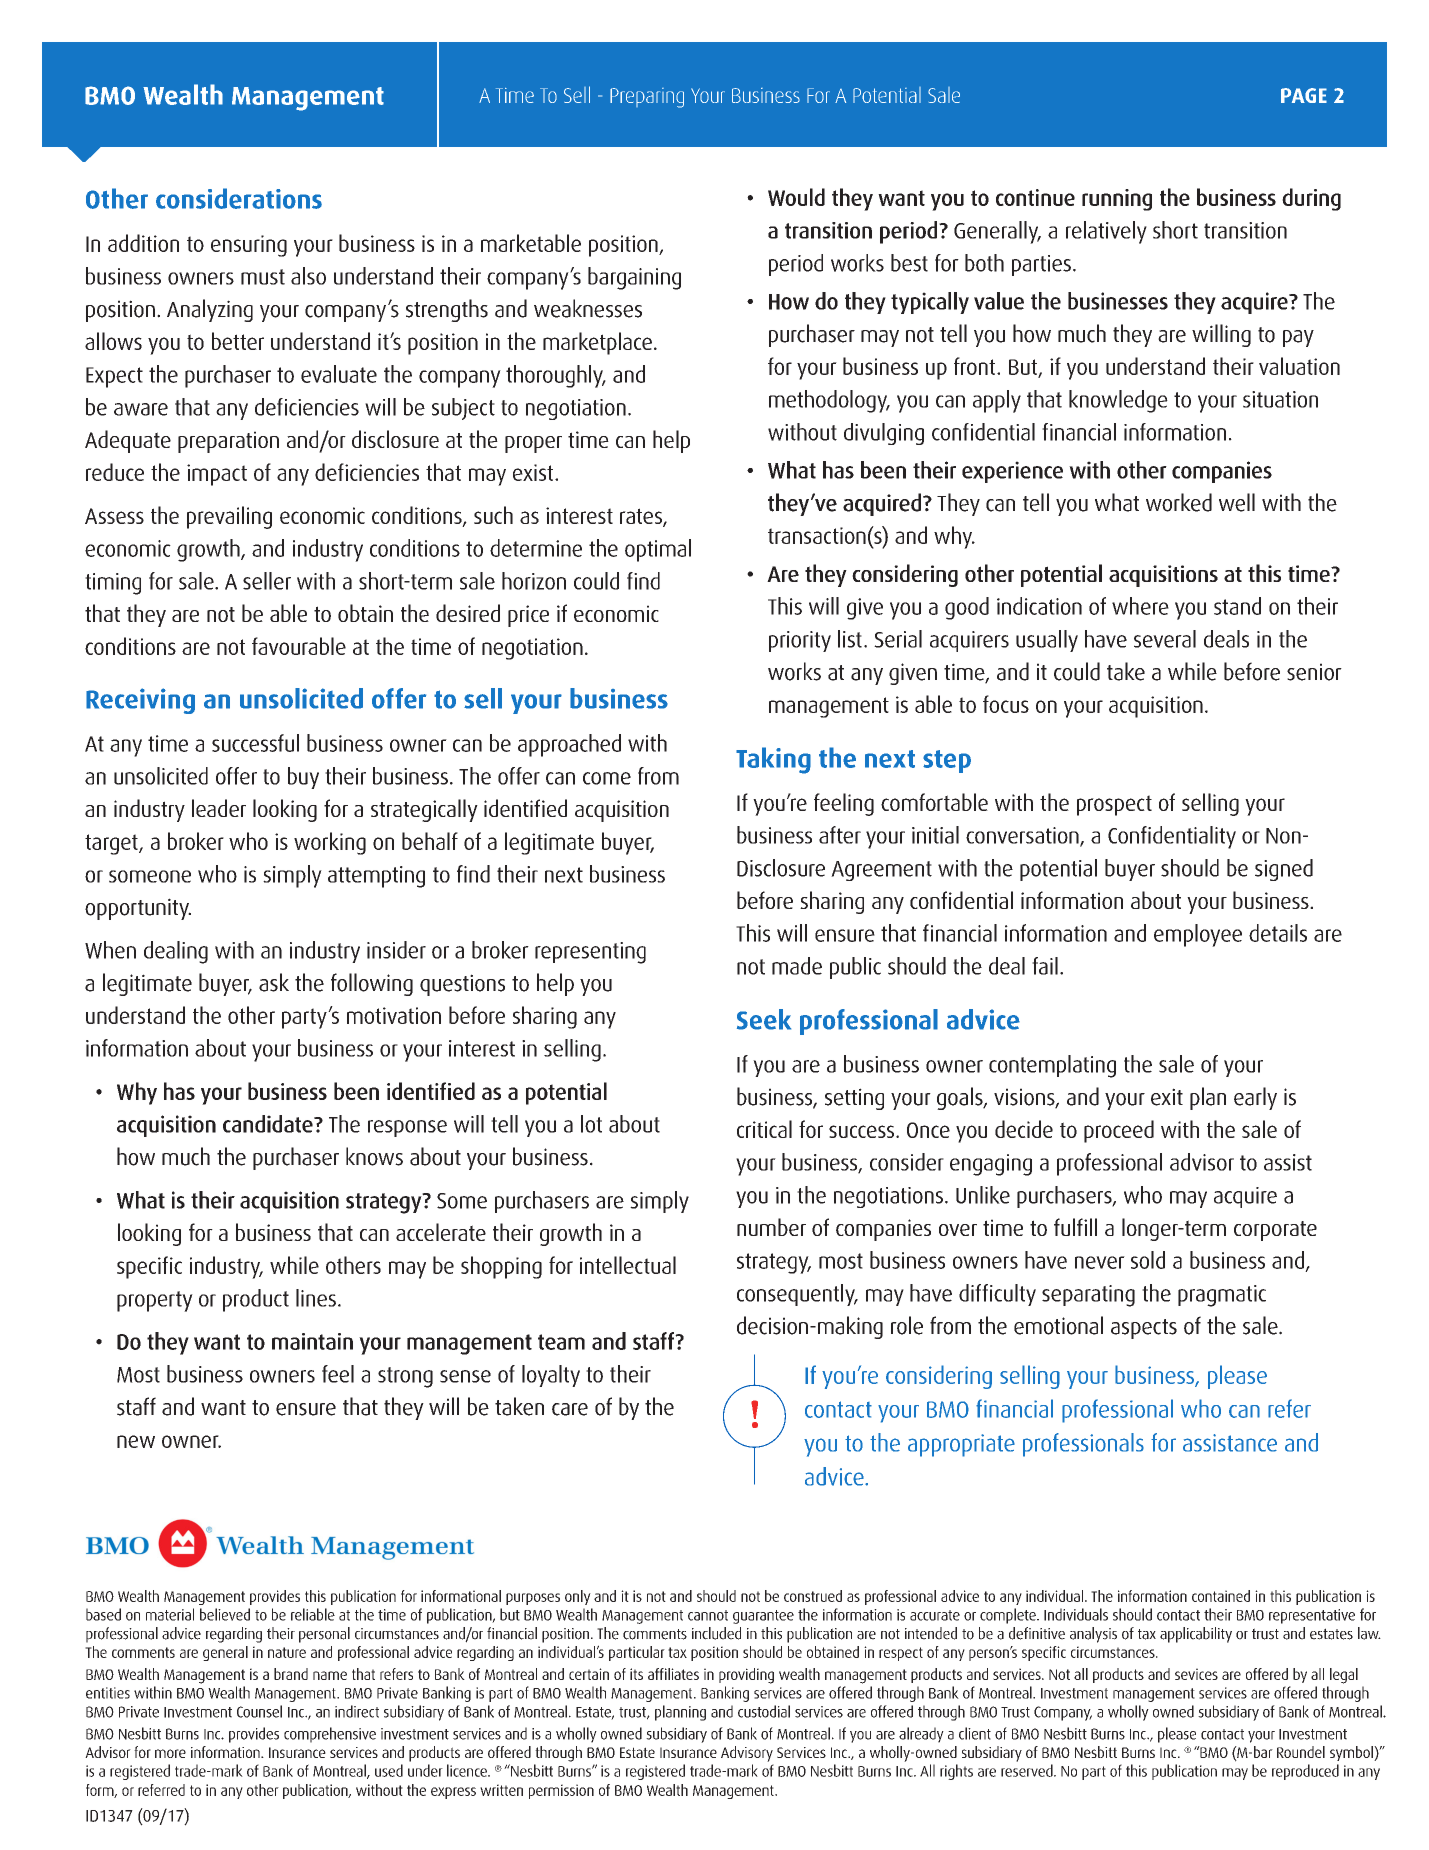  What do you see at coordinates (1165, 639) in the page?
I see `several` at bounding box center [1165, 639].
